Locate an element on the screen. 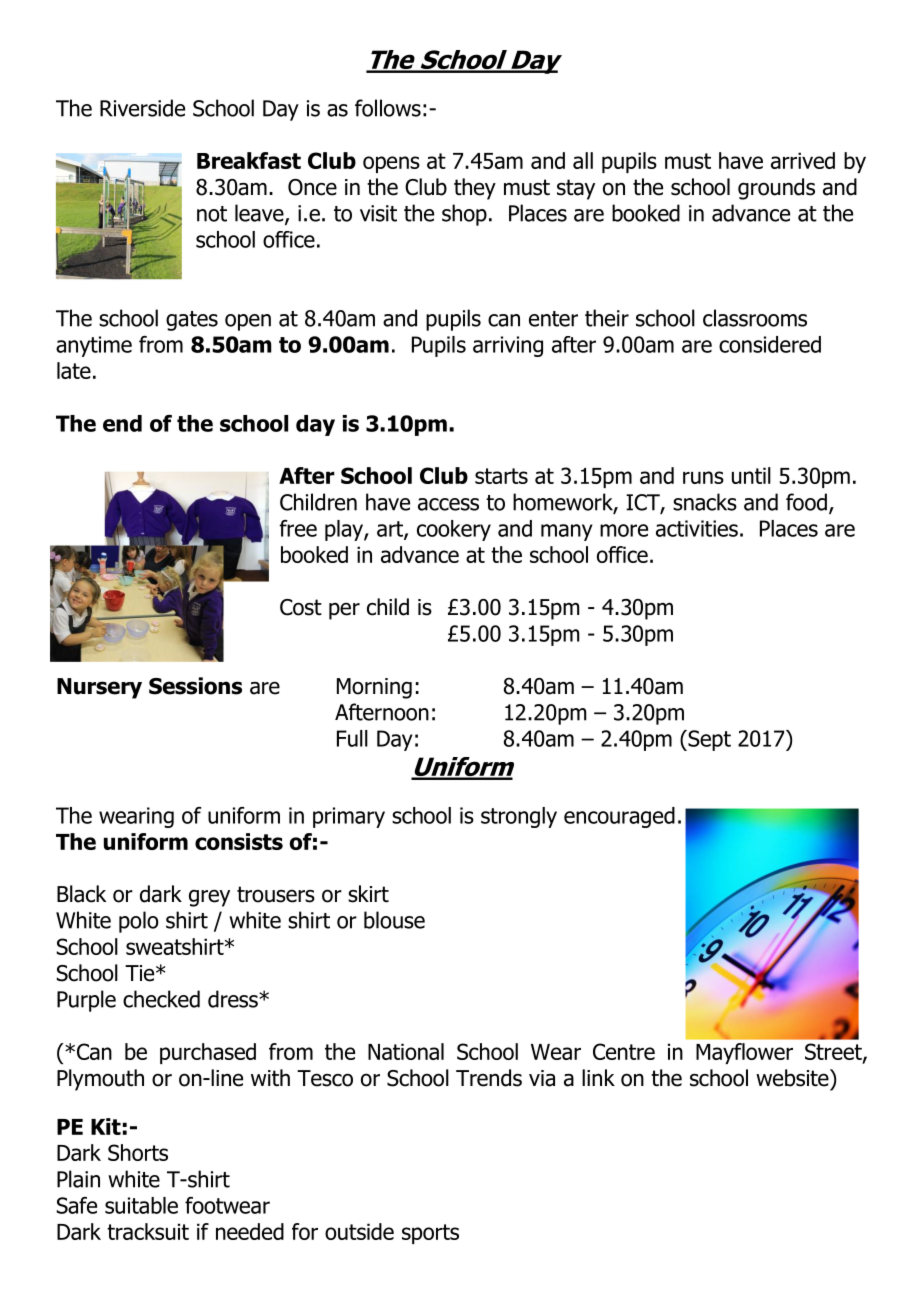 Image resolution: width=924 pixels, height=1308 pixels. suitable is located at coordinates (141, 1205).
